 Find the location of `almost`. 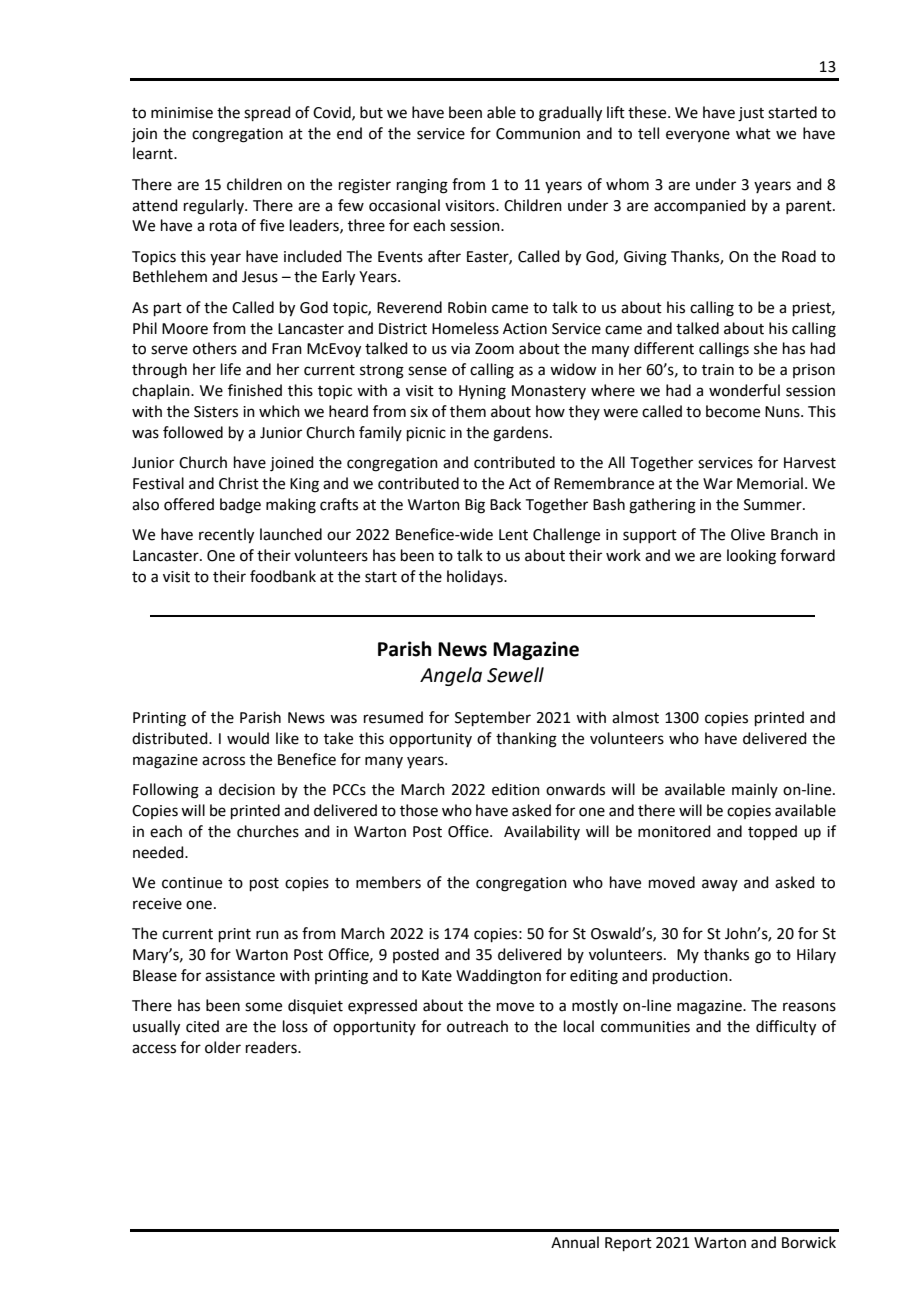

almost is located at coordinates (635, 717).
